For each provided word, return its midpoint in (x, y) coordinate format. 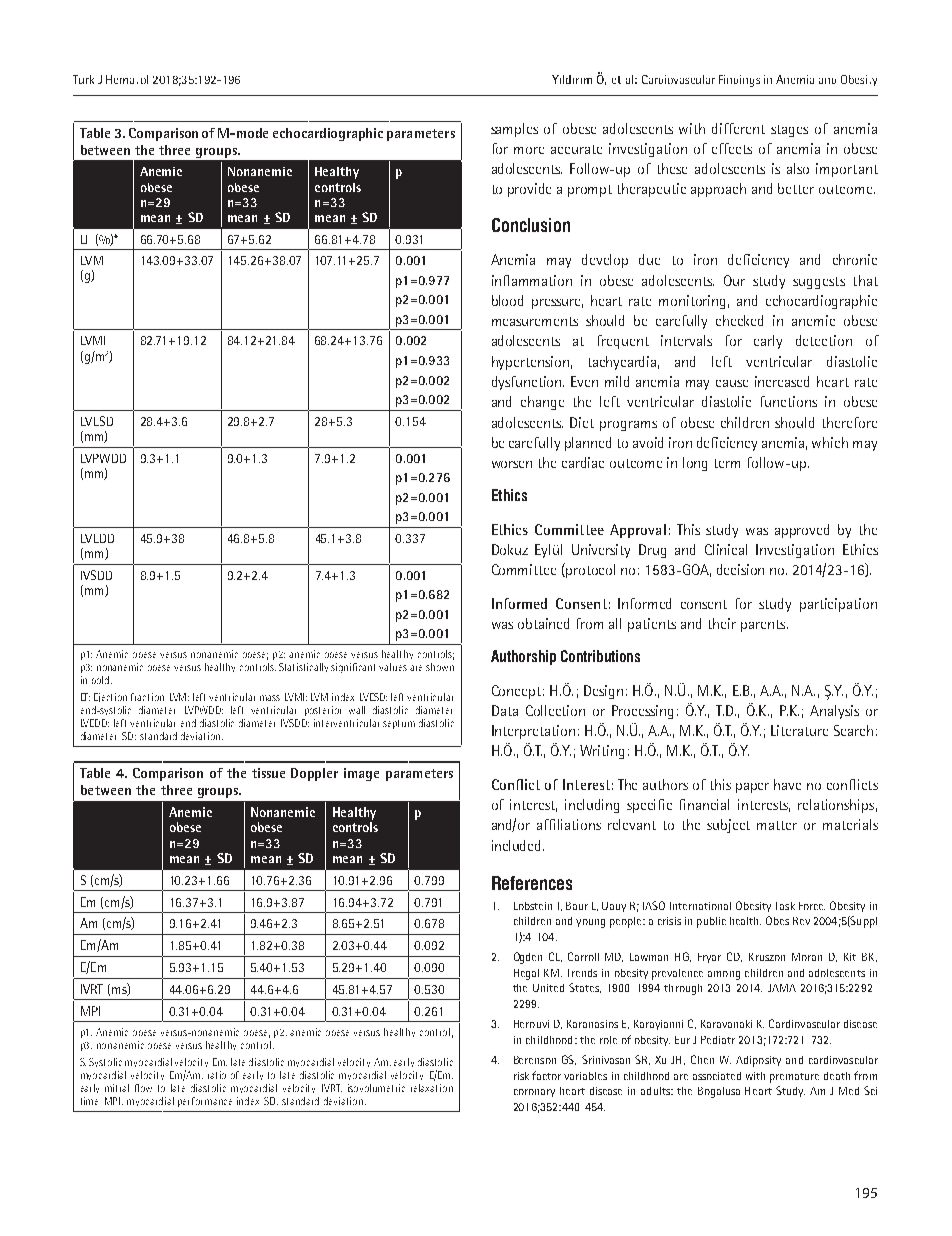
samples (514, 130)
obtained (543, 623)
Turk (83, 79)
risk (521, 1076)
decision (740, 569)
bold (100, 680)
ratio (217, 1075)
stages (789, 131)
